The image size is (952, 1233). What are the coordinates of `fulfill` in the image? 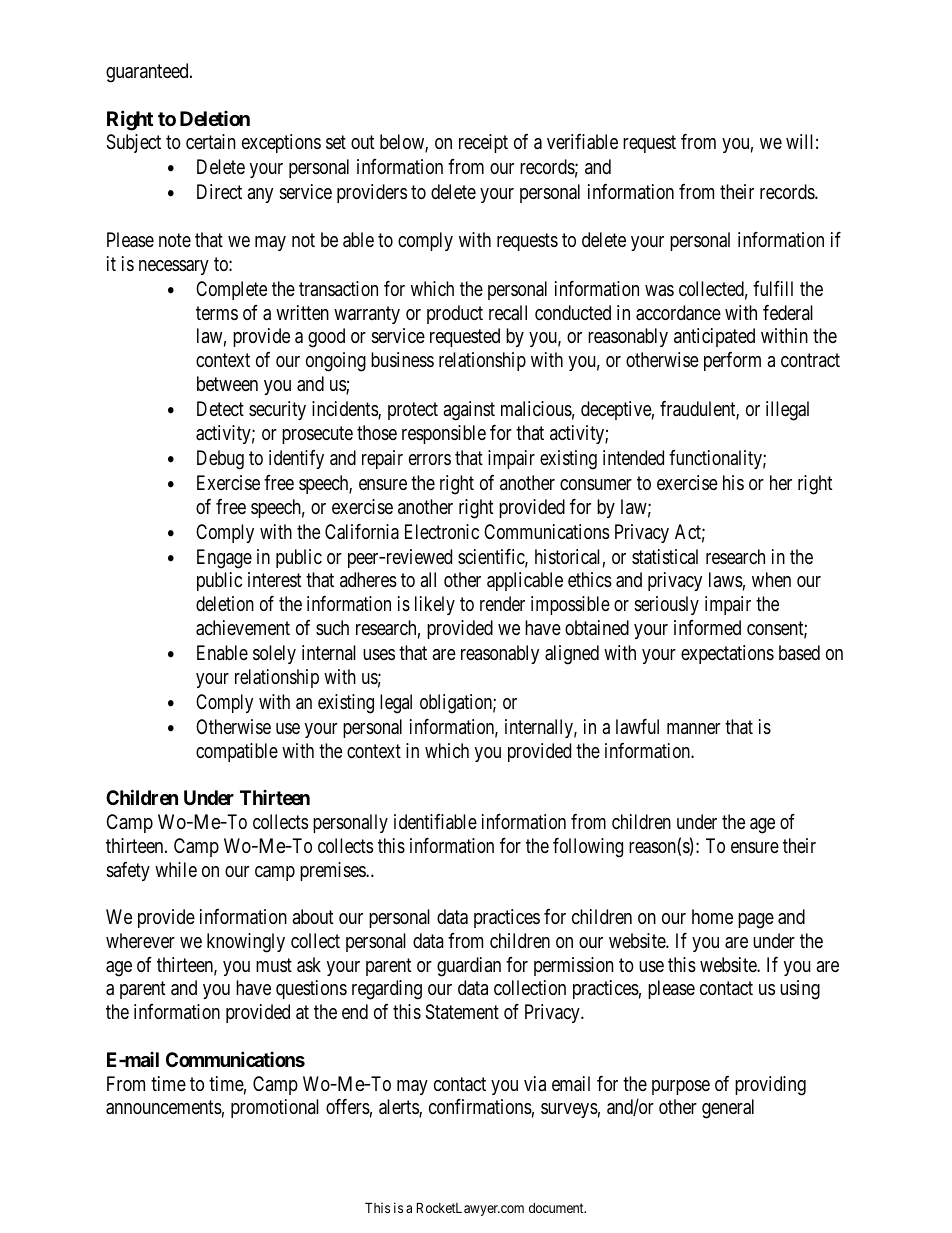 It's located at (773, 288).
